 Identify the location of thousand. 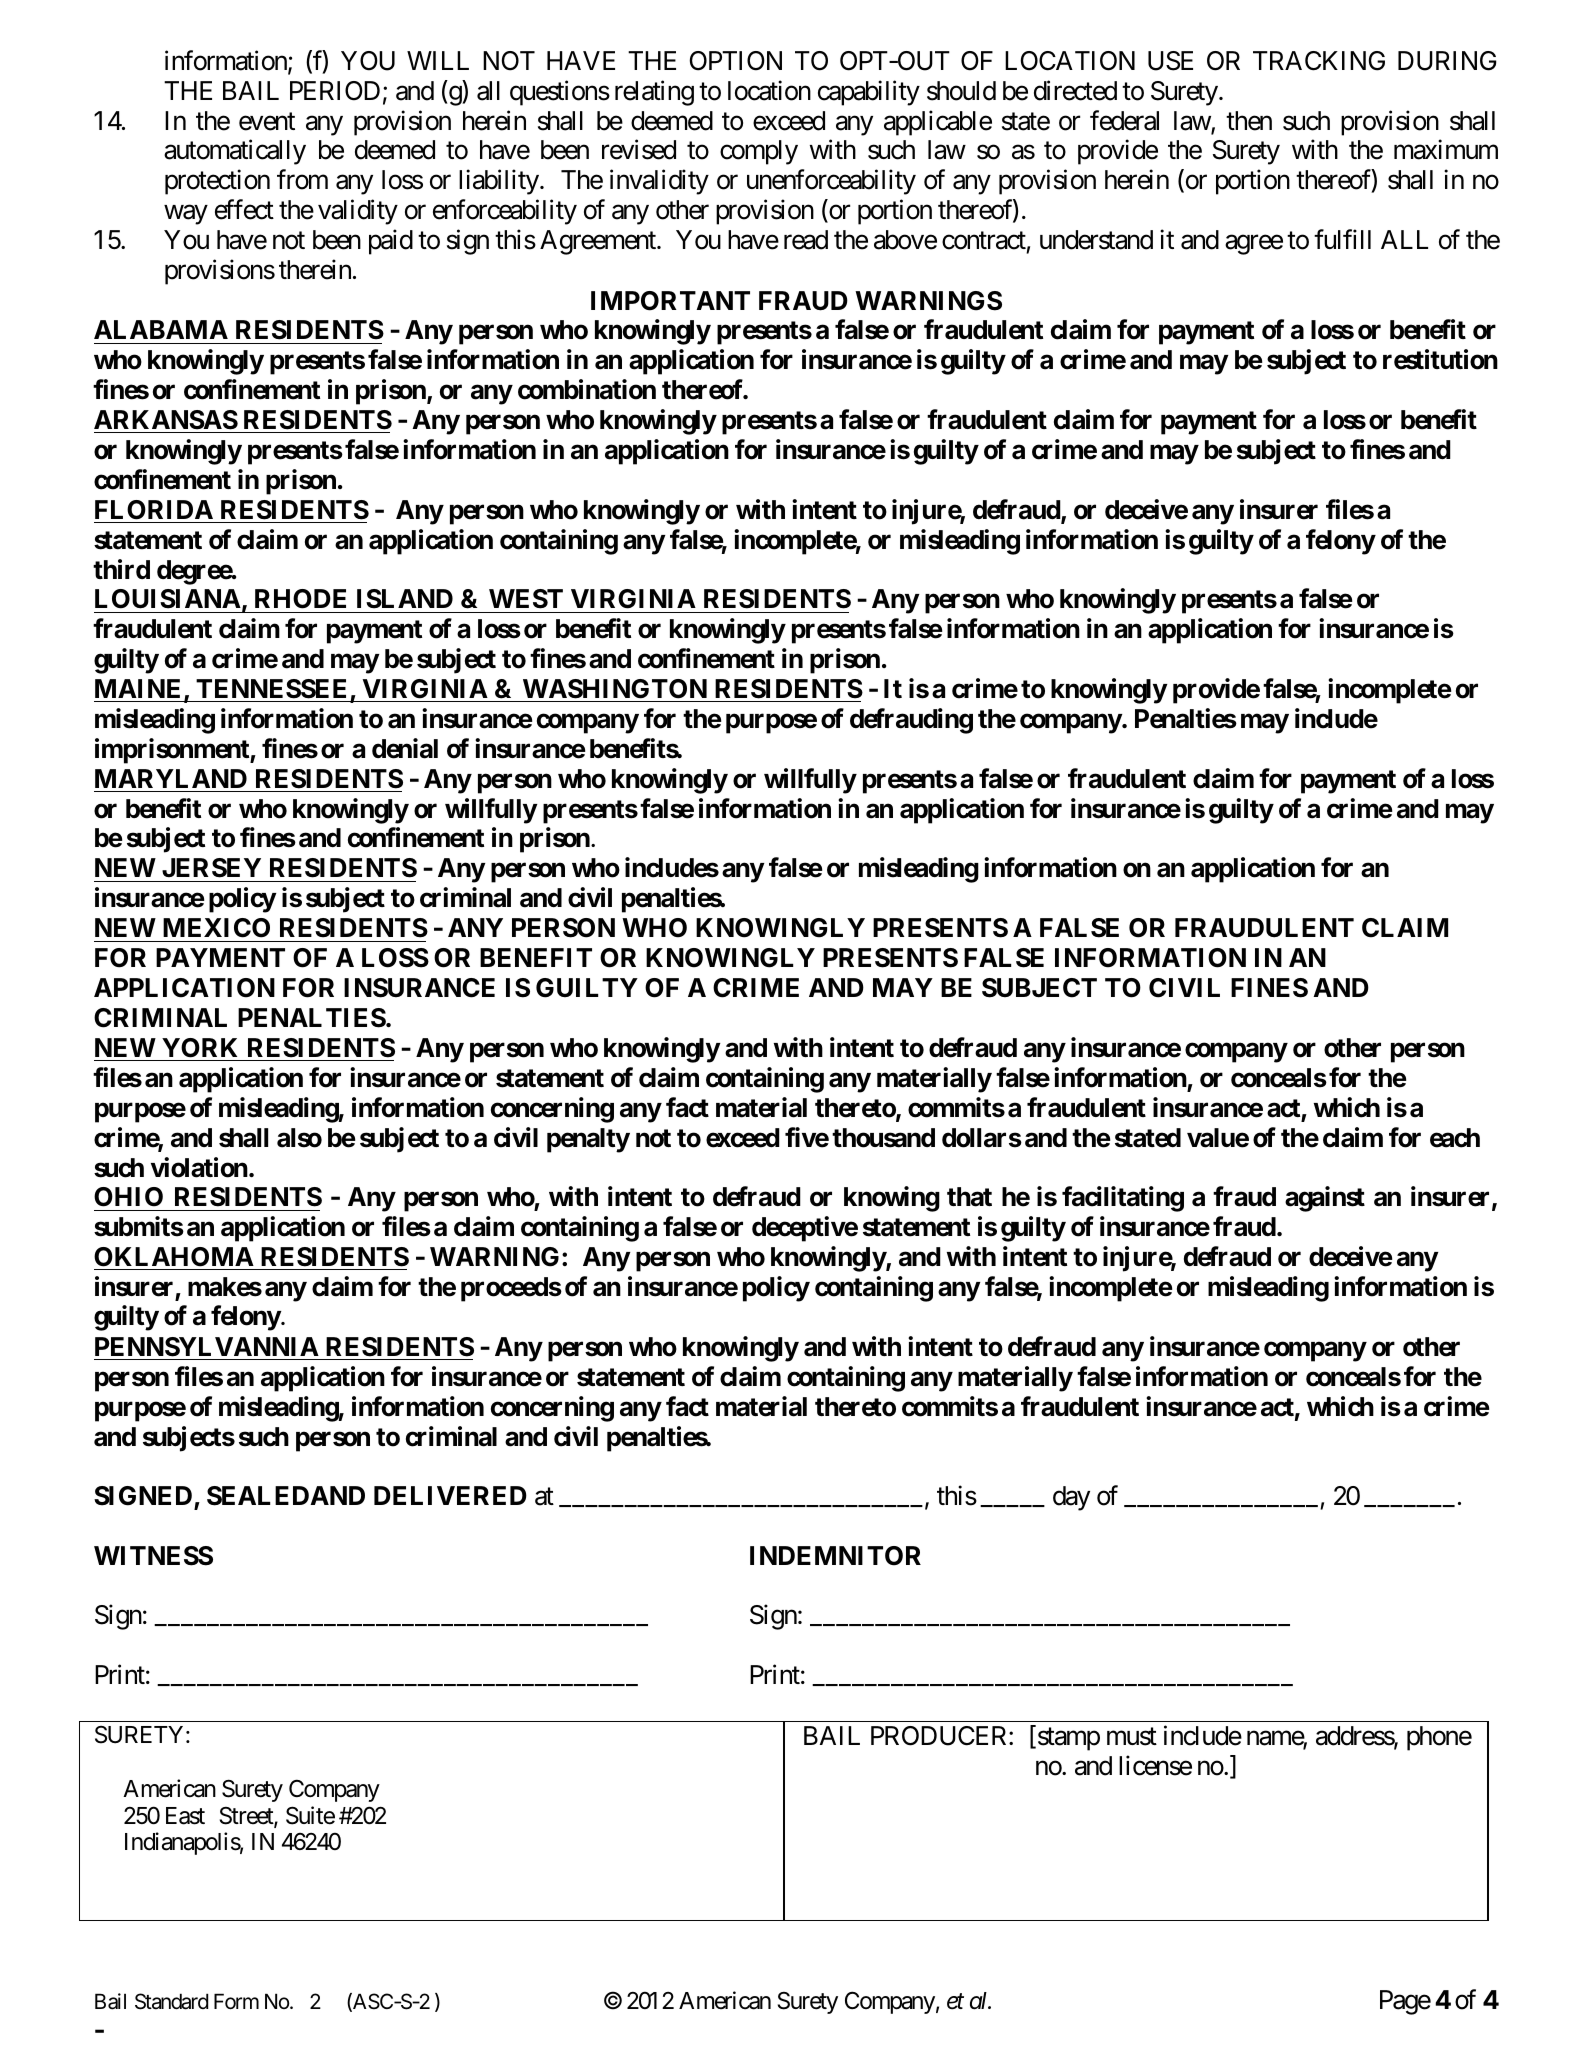
(883, 1138).
